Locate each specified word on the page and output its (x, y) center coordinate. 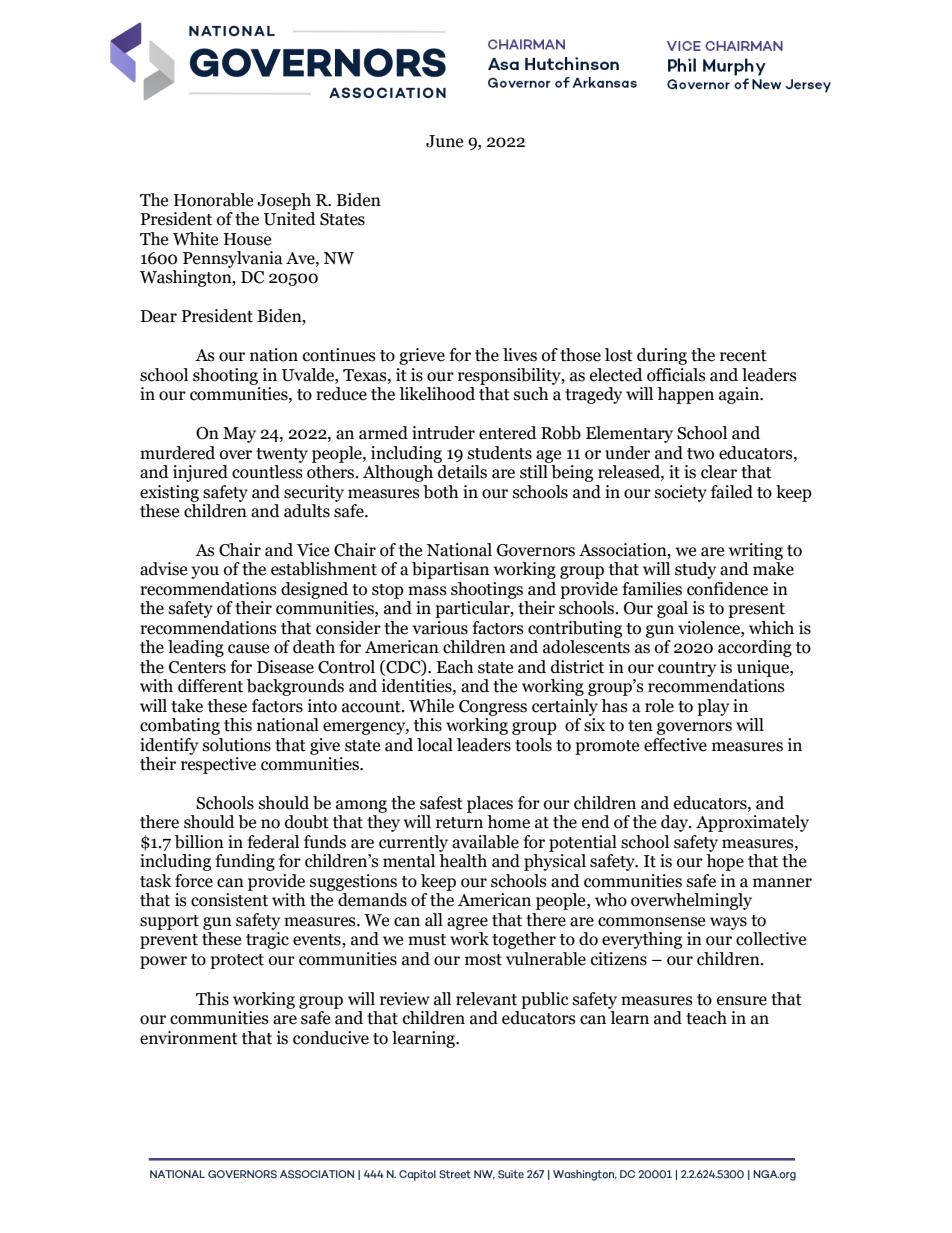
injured (200, 473)
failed (732, 492)
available (485, 842)
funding (245, 862)
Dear (159, 316)
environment (189, 1038)
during (662, 356)
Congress (493, 708)
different (210, 686)
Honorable (213, 200)
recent (743, 356)
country (687, 669)
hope (725, 862)
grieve (422, 356)
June (444, 141)
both (440, 492)
